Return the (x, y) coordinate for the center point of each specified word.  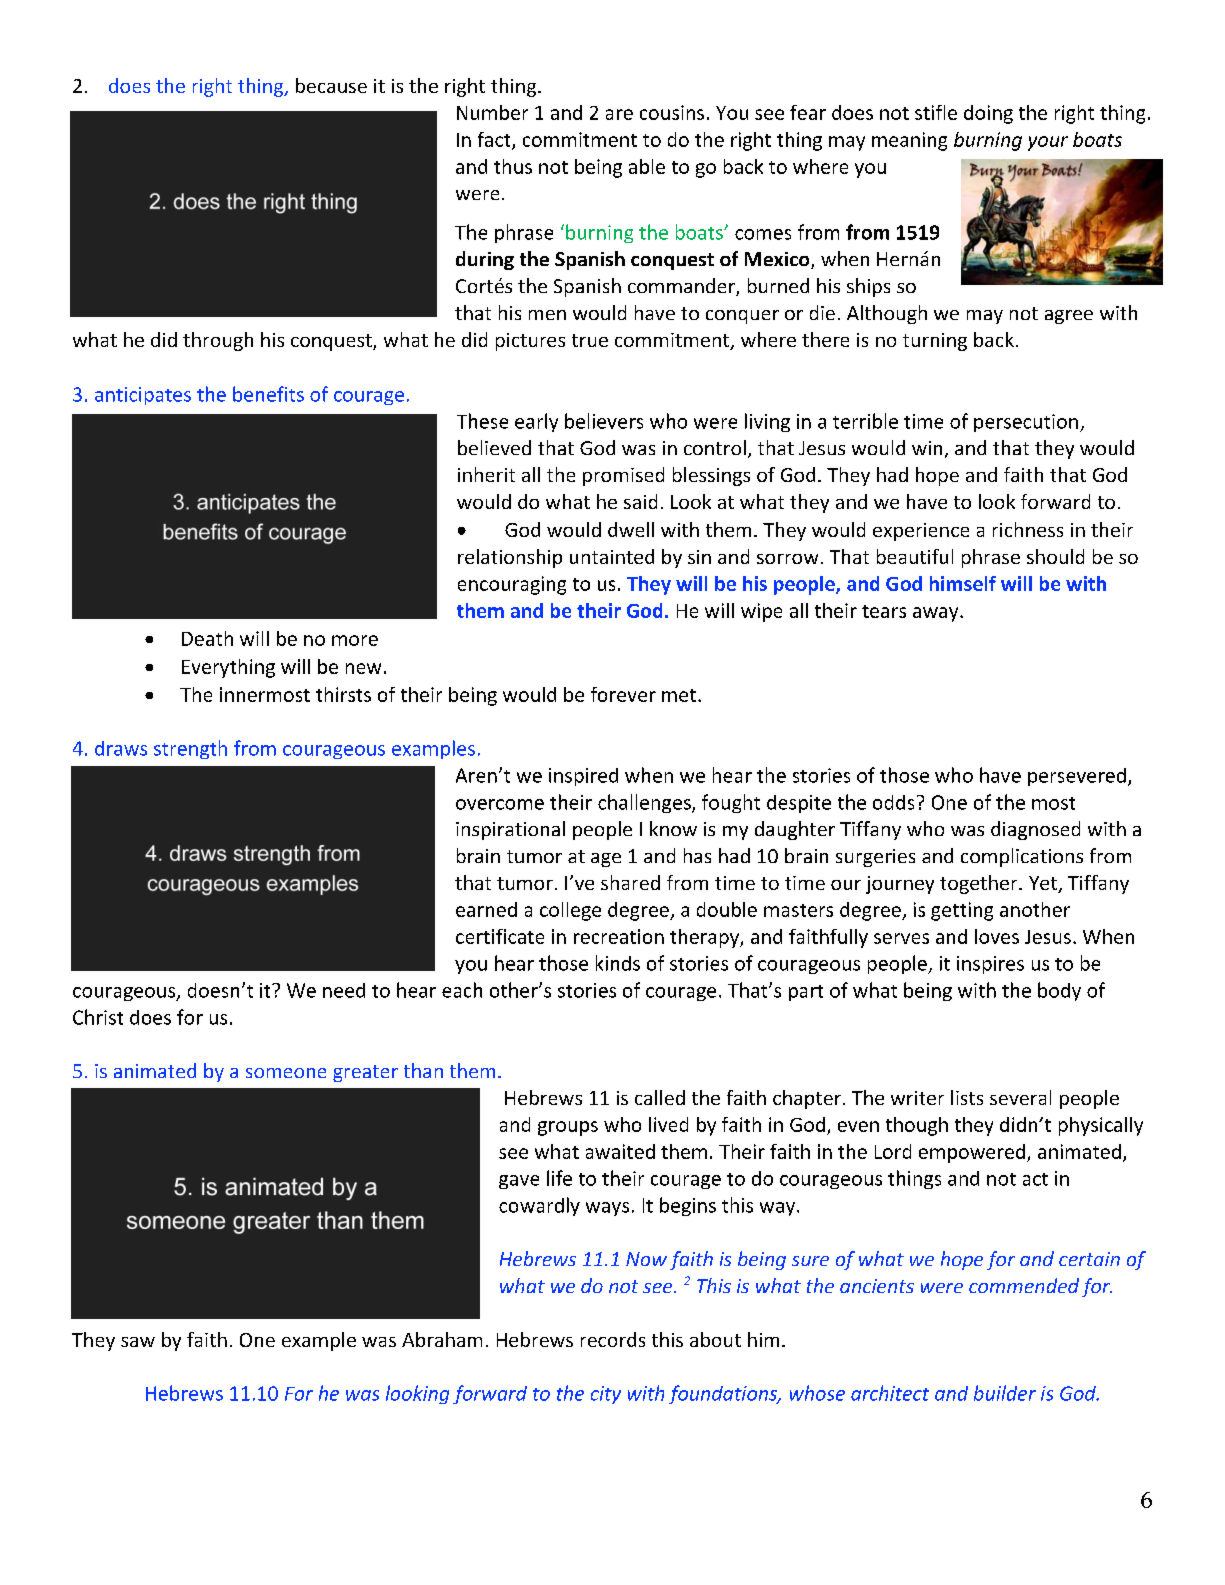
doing (988, 114)
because (331, 85)
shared (630, 882)
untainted (612, 556)
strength (190, 749)
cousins (672, 112)
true (590, 340)
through (218, 341)
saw (138, 1342)
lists (967, 1097)
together (980, 884)
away (937, 614)
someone (286, 1073)
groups (568, 1128)
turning (935, 342)
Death (207, 638)
